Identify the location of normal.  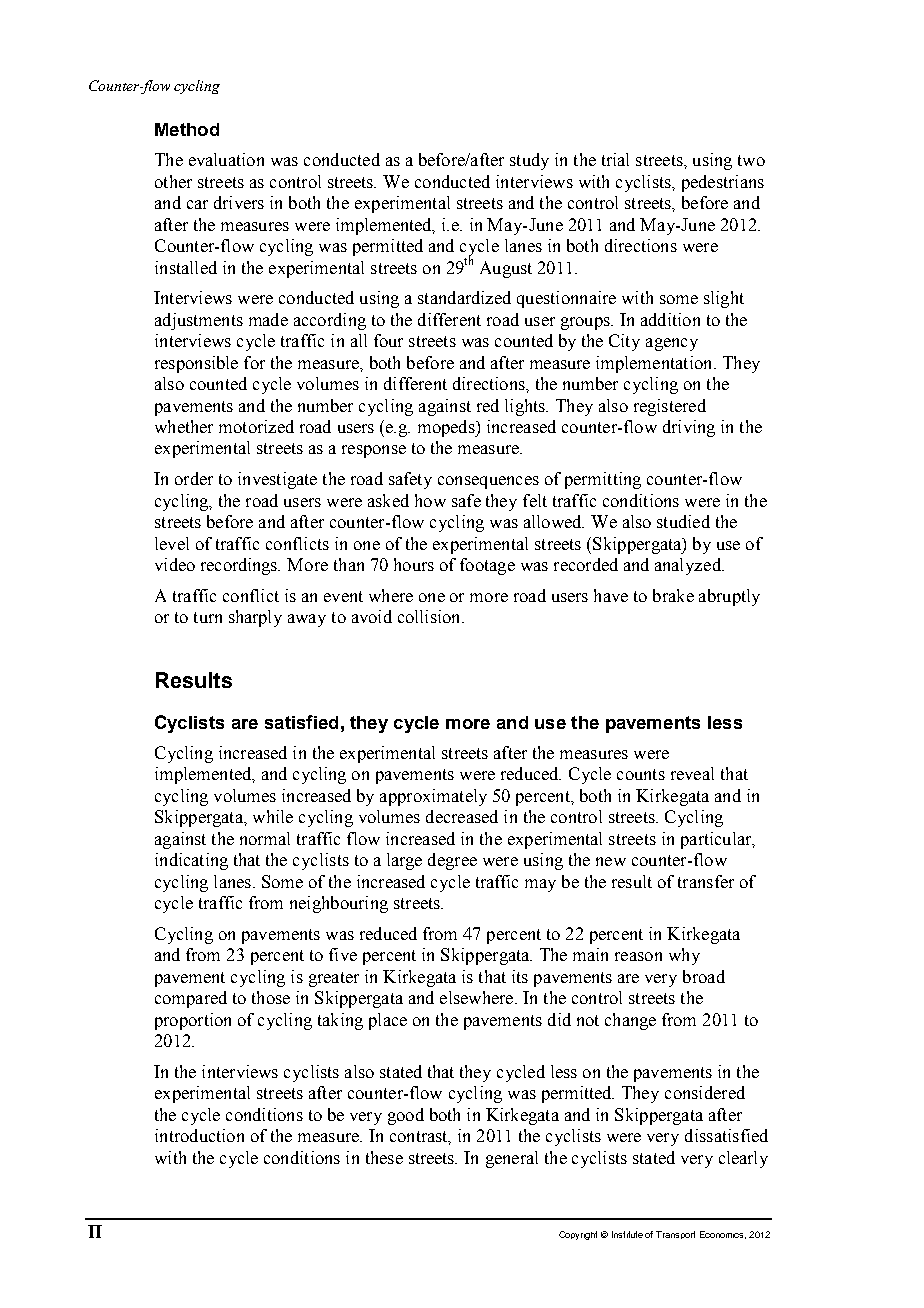
(265, 838).
